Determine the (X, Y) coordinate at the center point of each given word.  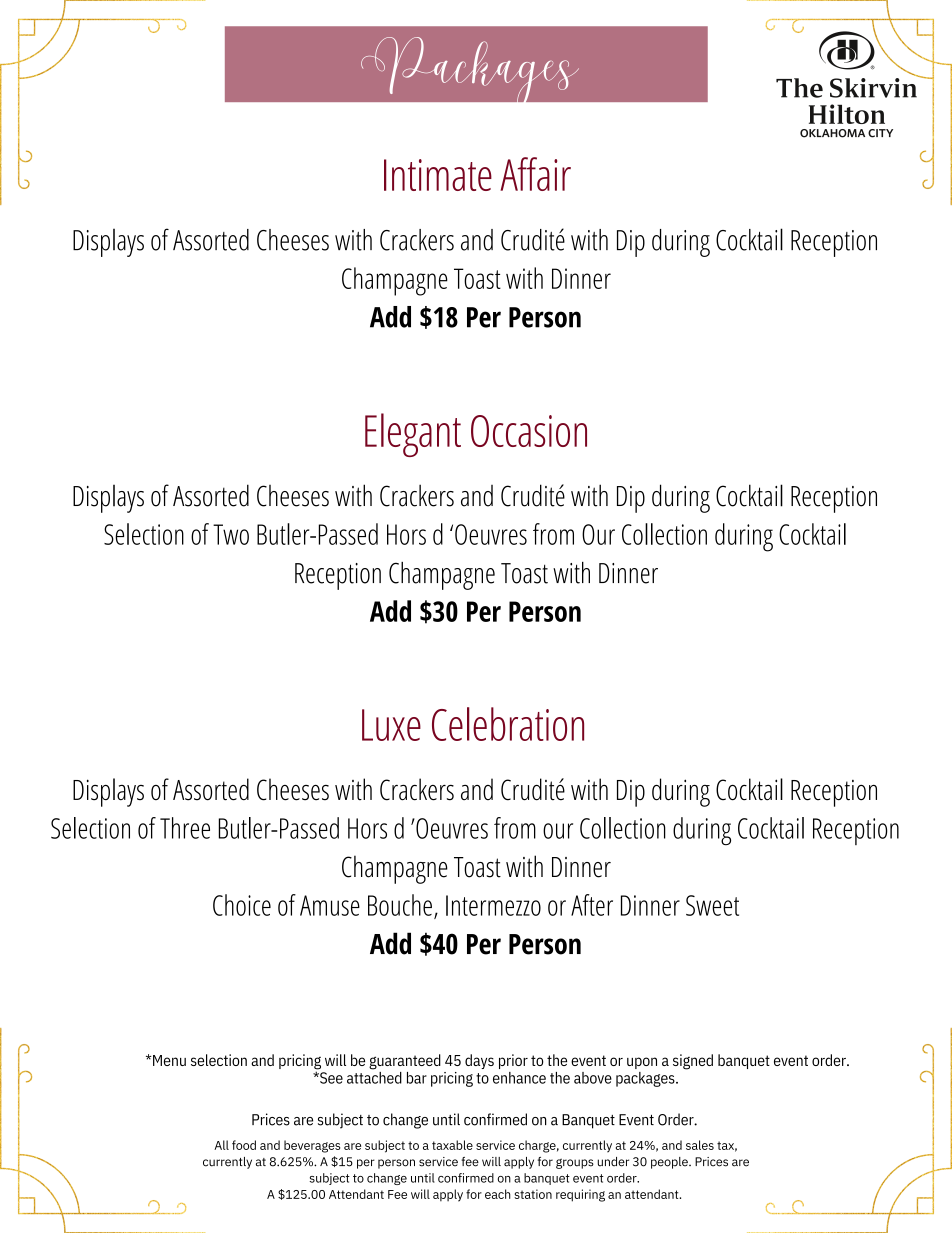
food (244, 1145)
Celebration (508, 724)
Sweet (712, 905)
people (670, 1163)
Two (231, 534)
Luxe (391, 725)
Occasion (529, 431)
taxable (452, 1145)
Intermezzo (493, 905)
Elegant (413, 435)
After (592, 905)
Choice (242, 905)
